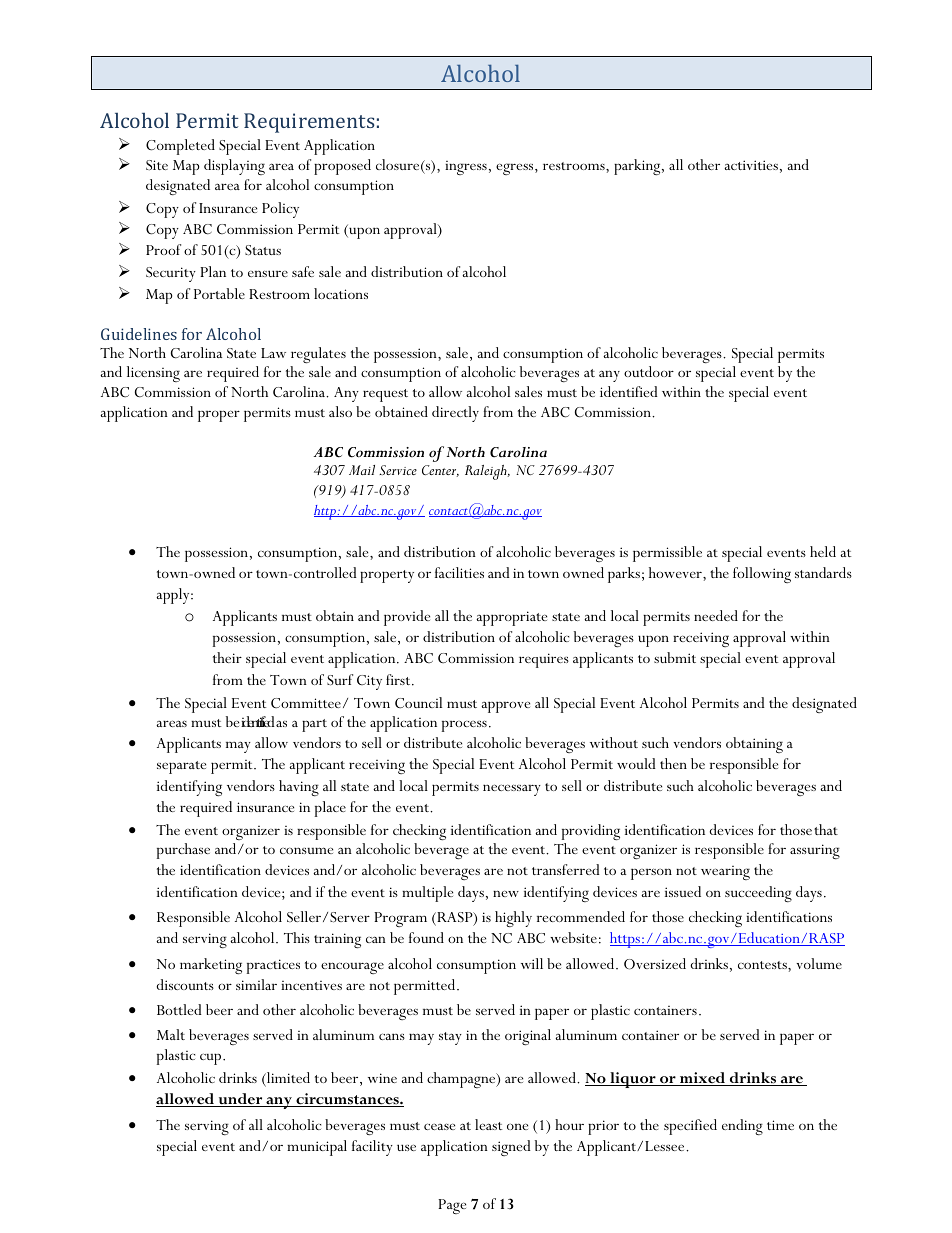 Image resolution: width=952 pixels, height=1233 pixels. I want to click on displaying, so click(234, 167).
